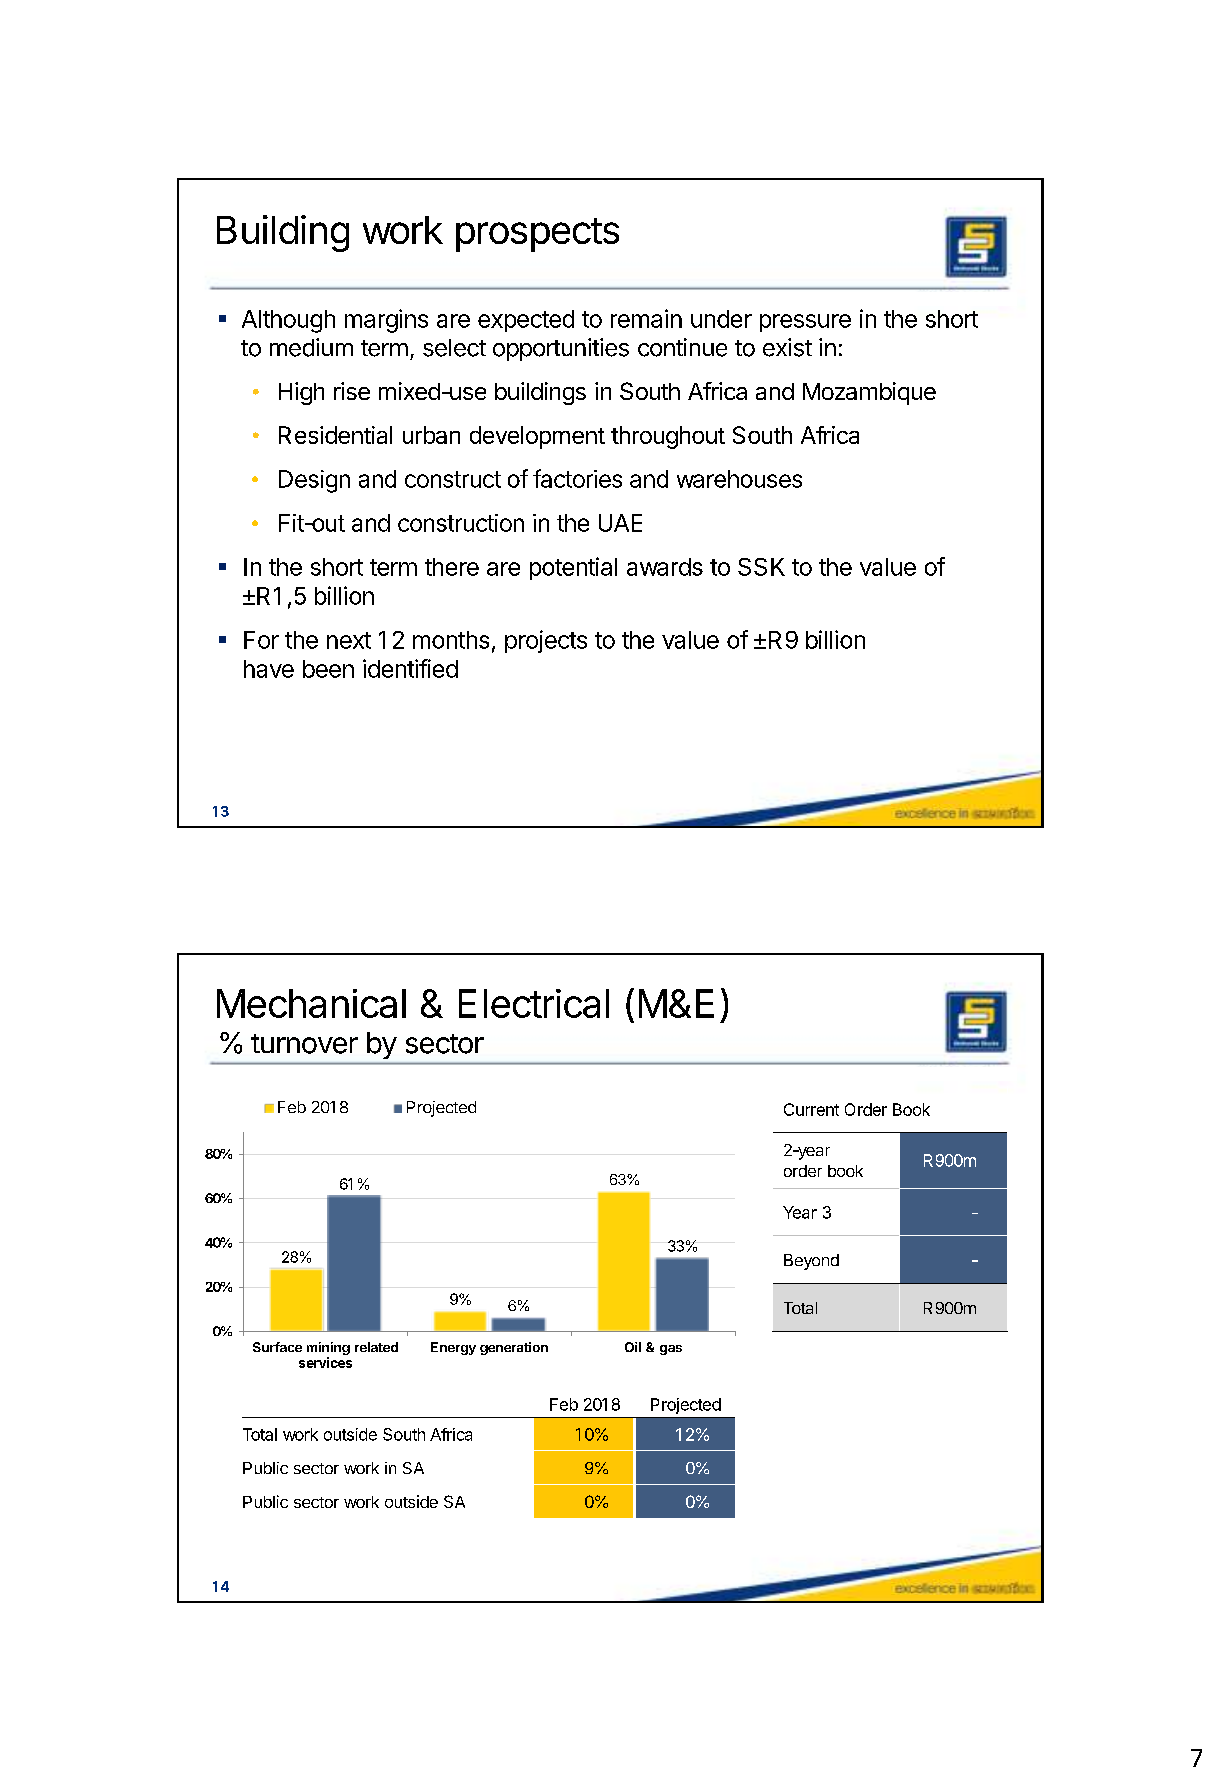 The width and height of the screenshot is (1220, 1782). What do you see at coordinates (328, 1350) in the screenshot?
I see `mining` at bounding box center [328, 1350].
